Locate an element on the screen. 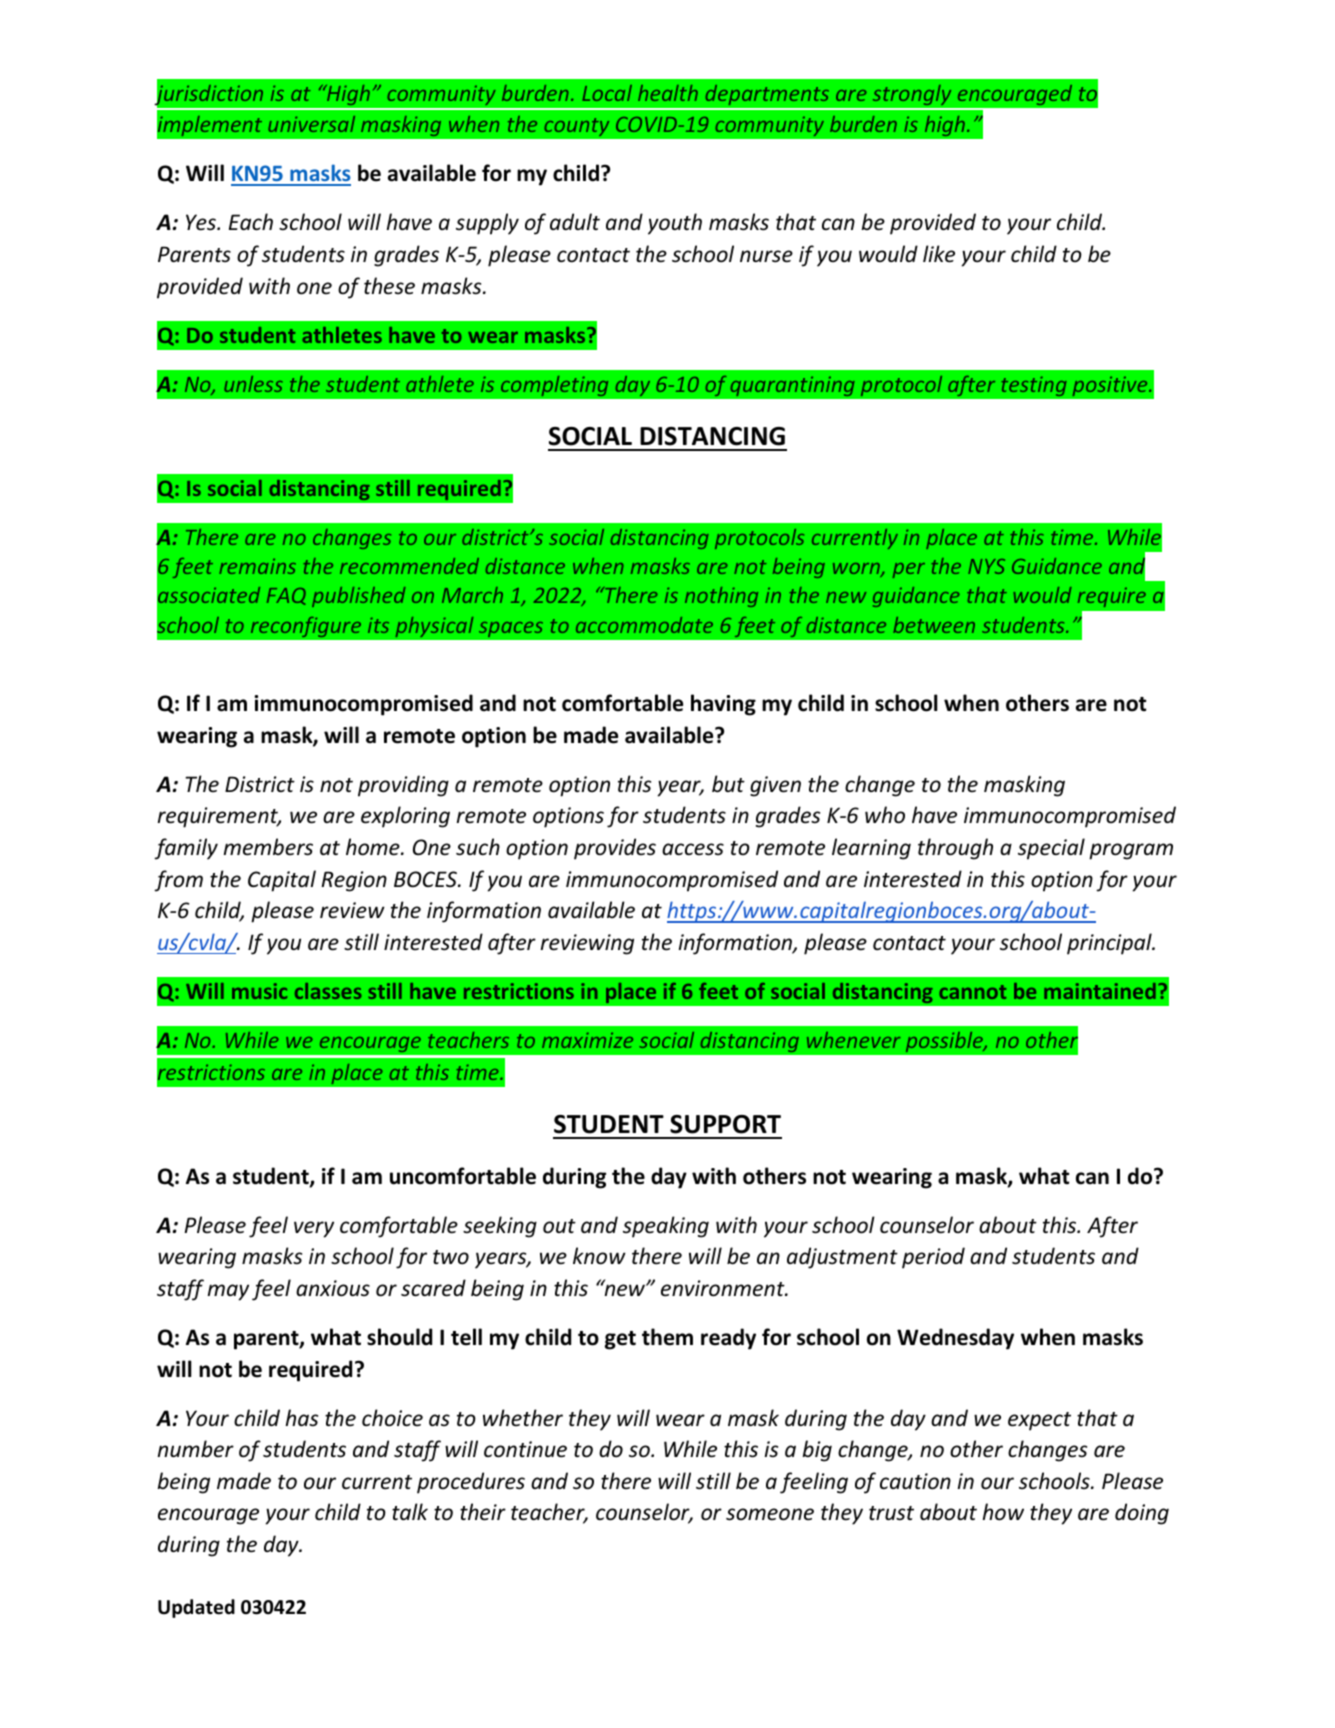 The image size is (1335, 1728). FAQ is located at coordinates (286, 596).
